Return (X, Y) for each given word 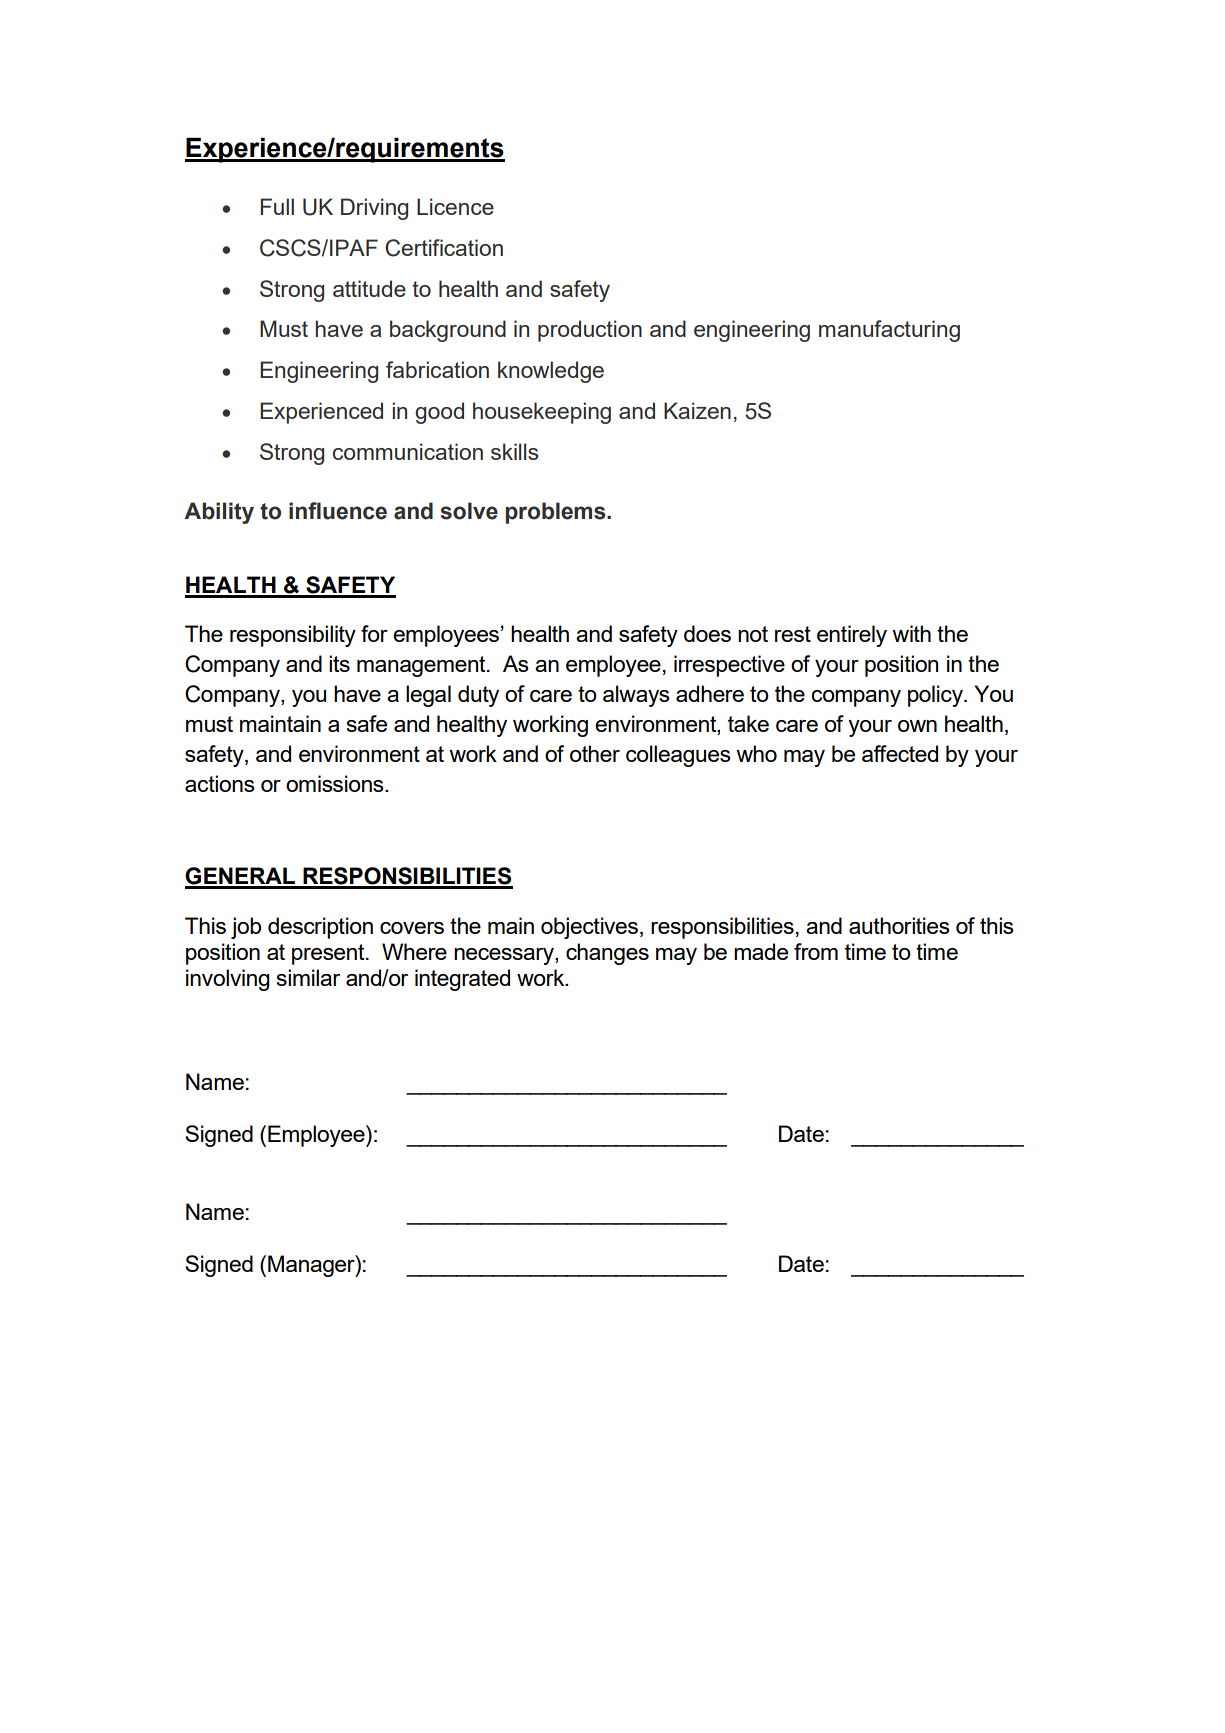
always (636, 696)
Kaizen (697, 410)
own (917, 726)
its (339, 663)
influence (338, 511)
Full (277, 206)
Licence (455, 206)
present (329, 954)
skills (514, 451)
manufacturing (889, 331)
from (816, 951)
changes (607, 954)
